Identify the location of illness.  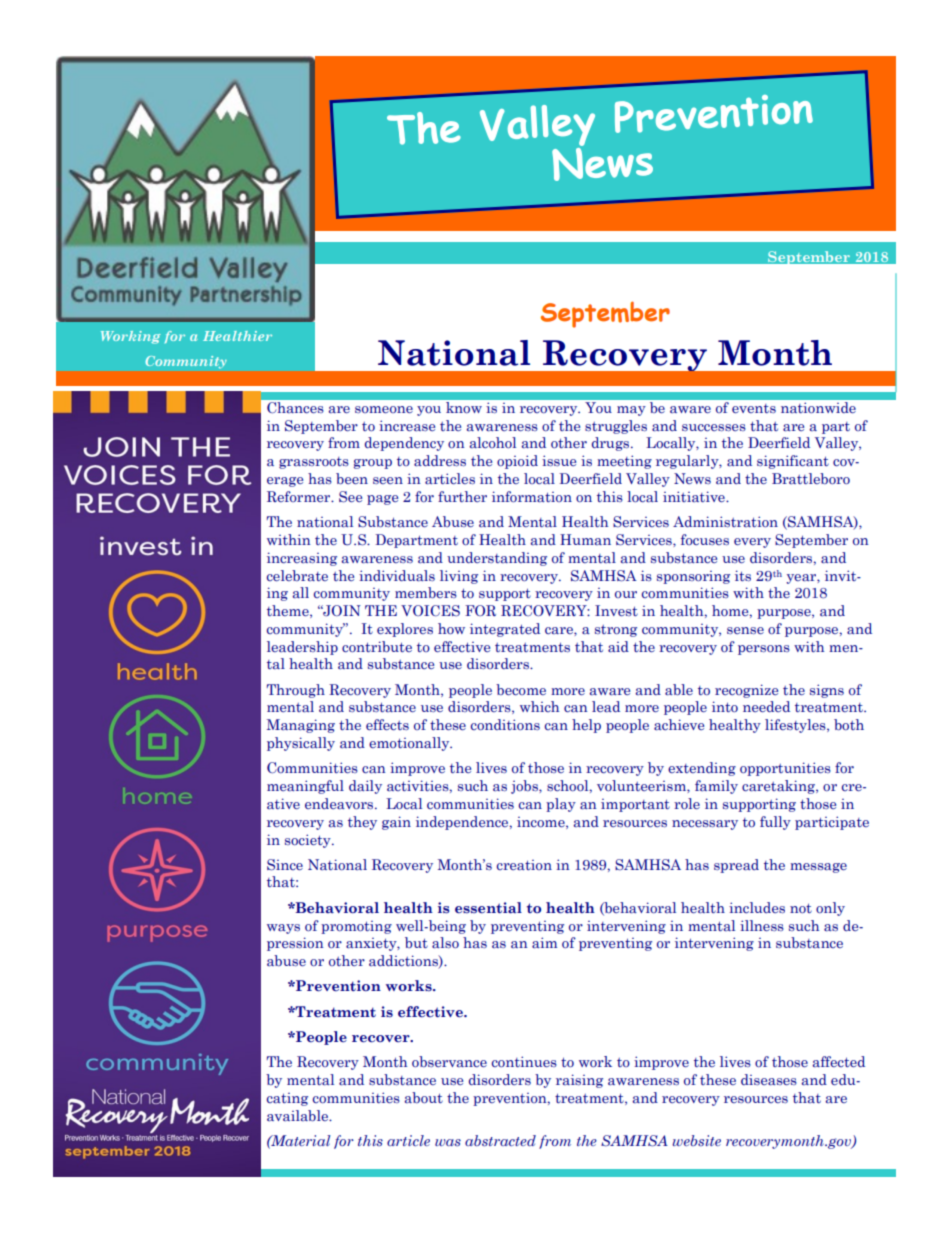
(762, 925).
